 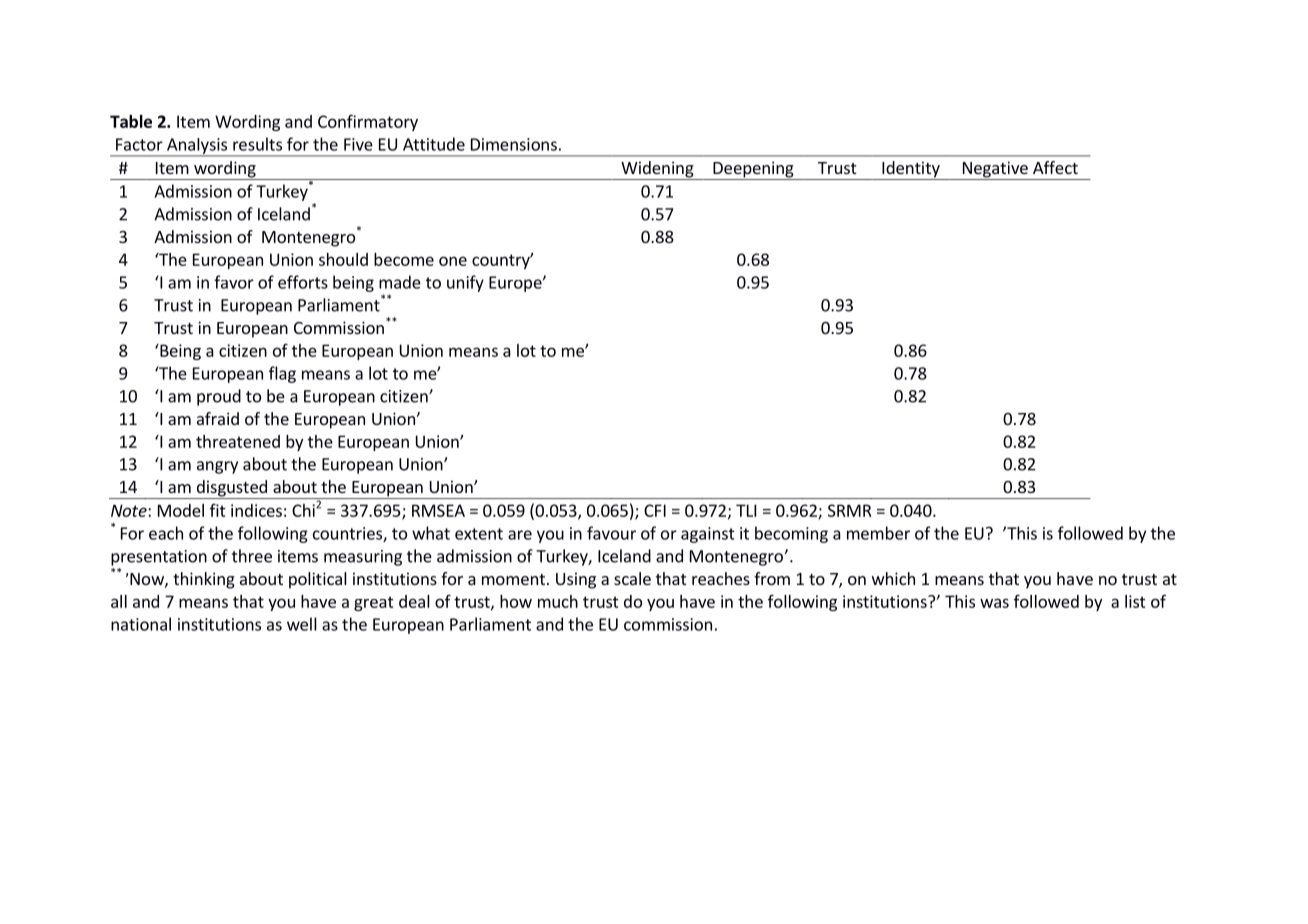 What do you see at coordinates (878, 533) in the screenshot?
I see `member` at bounding box center [878, 533].
